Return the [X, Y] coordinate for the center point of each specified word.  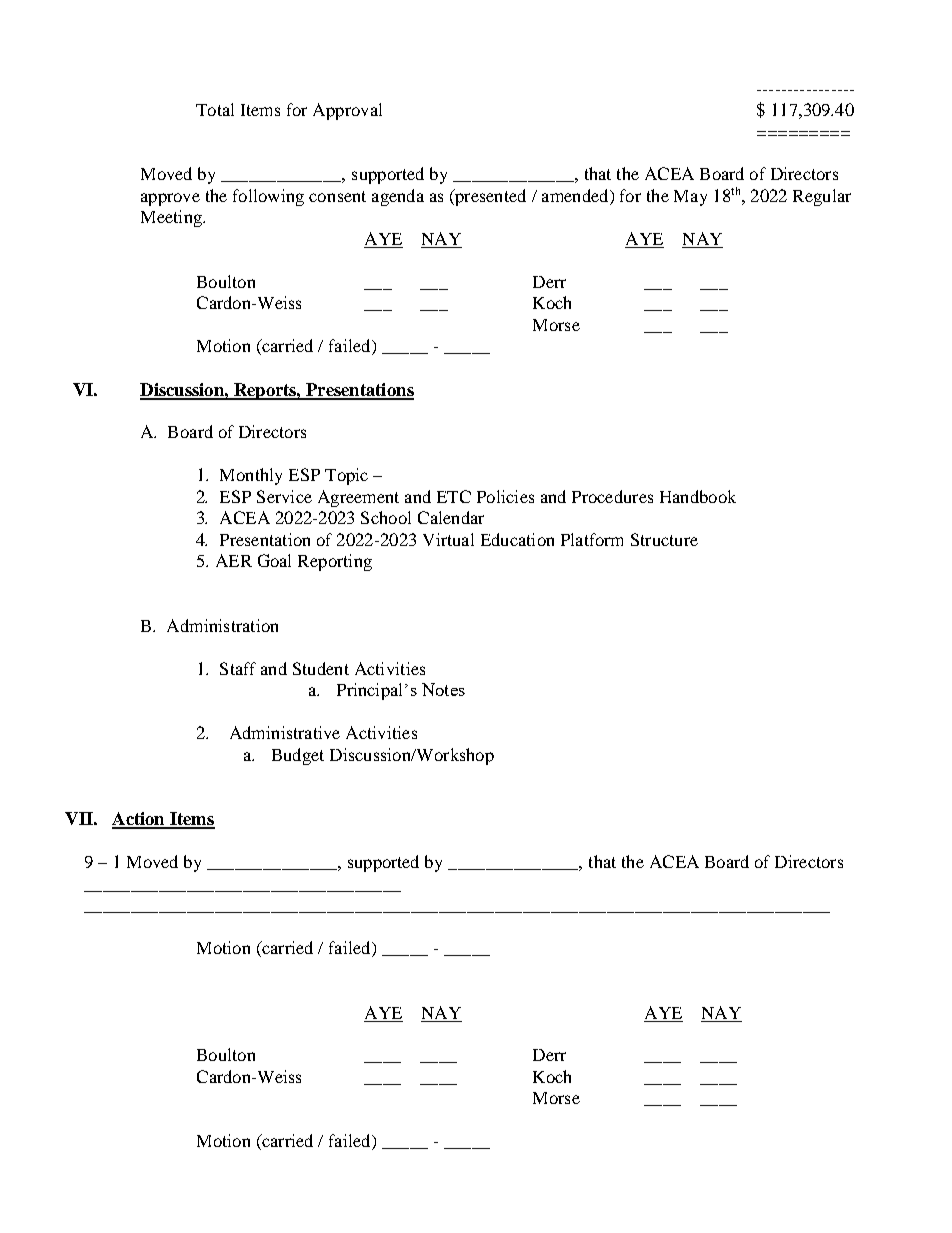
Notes [443, 689]
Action [139, 820]
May [690, 198]
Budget [298, 756]
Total [215, 109]
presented [489, 197]
